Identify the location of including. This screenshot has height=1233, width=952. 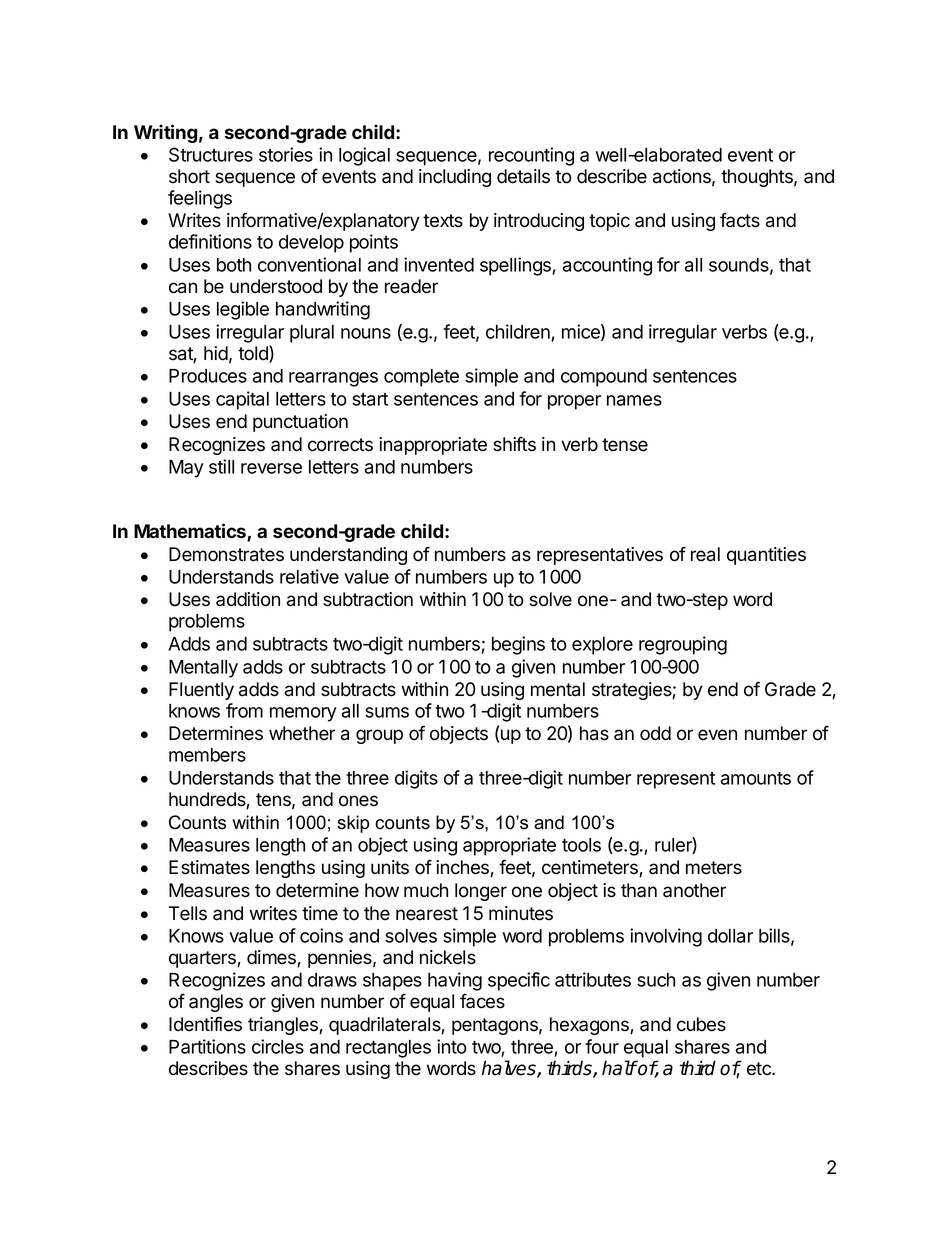
(455, 178).
